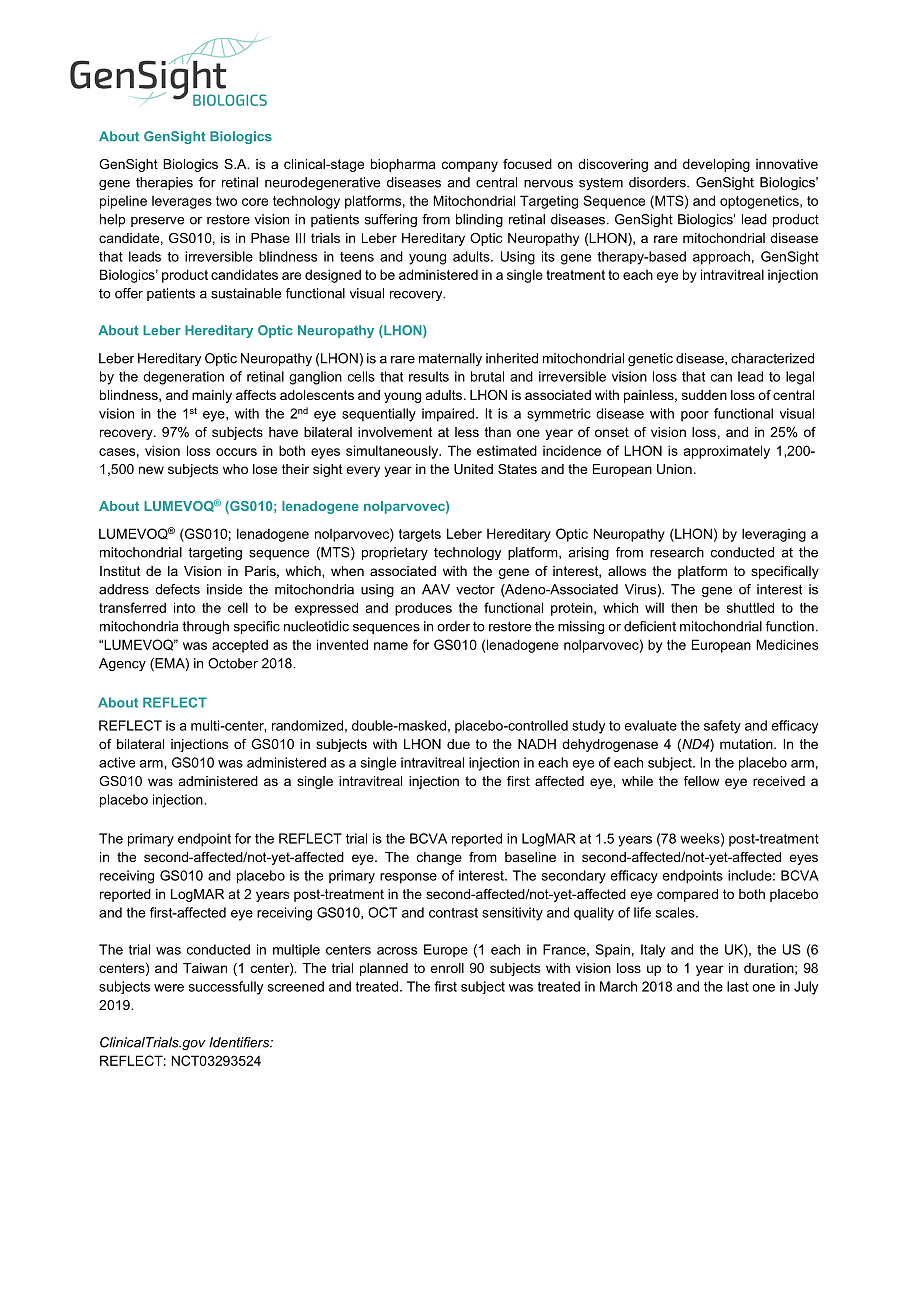 This screenshot has width=924, height=1308. I want to click on due, so click(458, 744).
